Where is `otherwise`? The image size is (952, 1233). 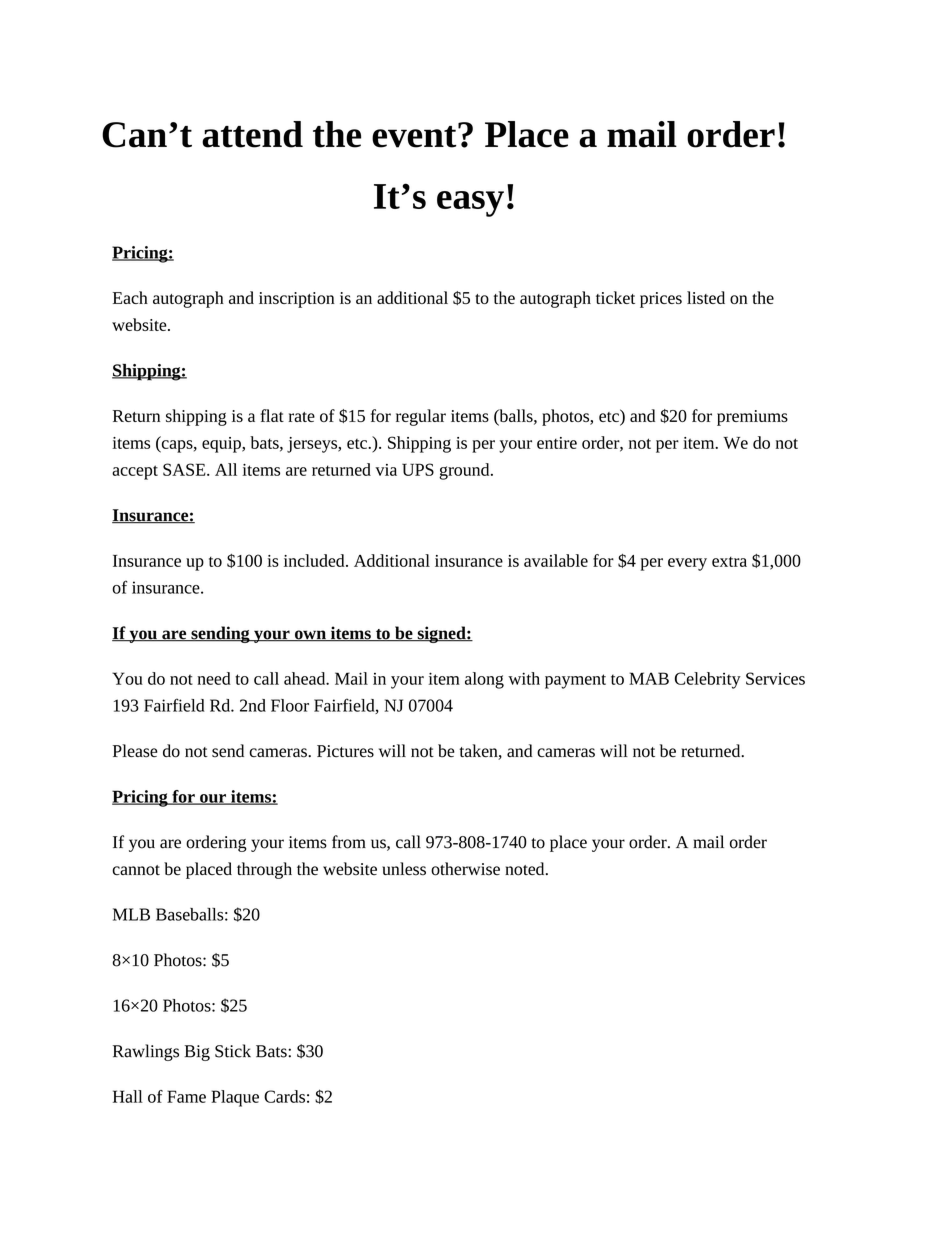 otherwise is located at coordinates (465, 869).
